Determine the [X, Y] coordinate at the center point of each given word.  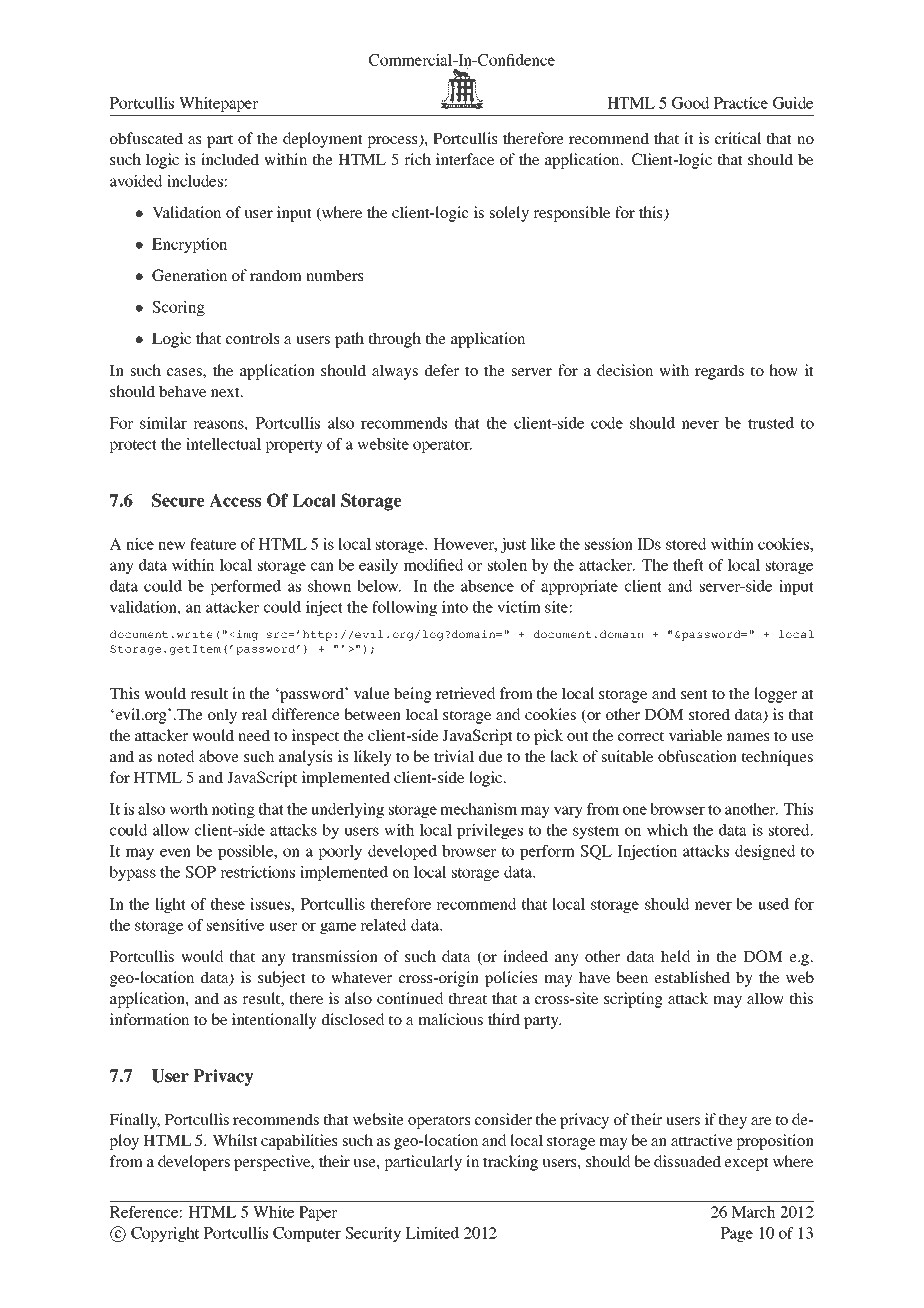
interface [465, 159]
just [513, 545]
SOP [200, 872]
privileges [490, 831]
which [667, 830]
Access [235, 500]
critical [738, 138]
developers [194, 1163]
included [230, 159]
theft [688, 565]
